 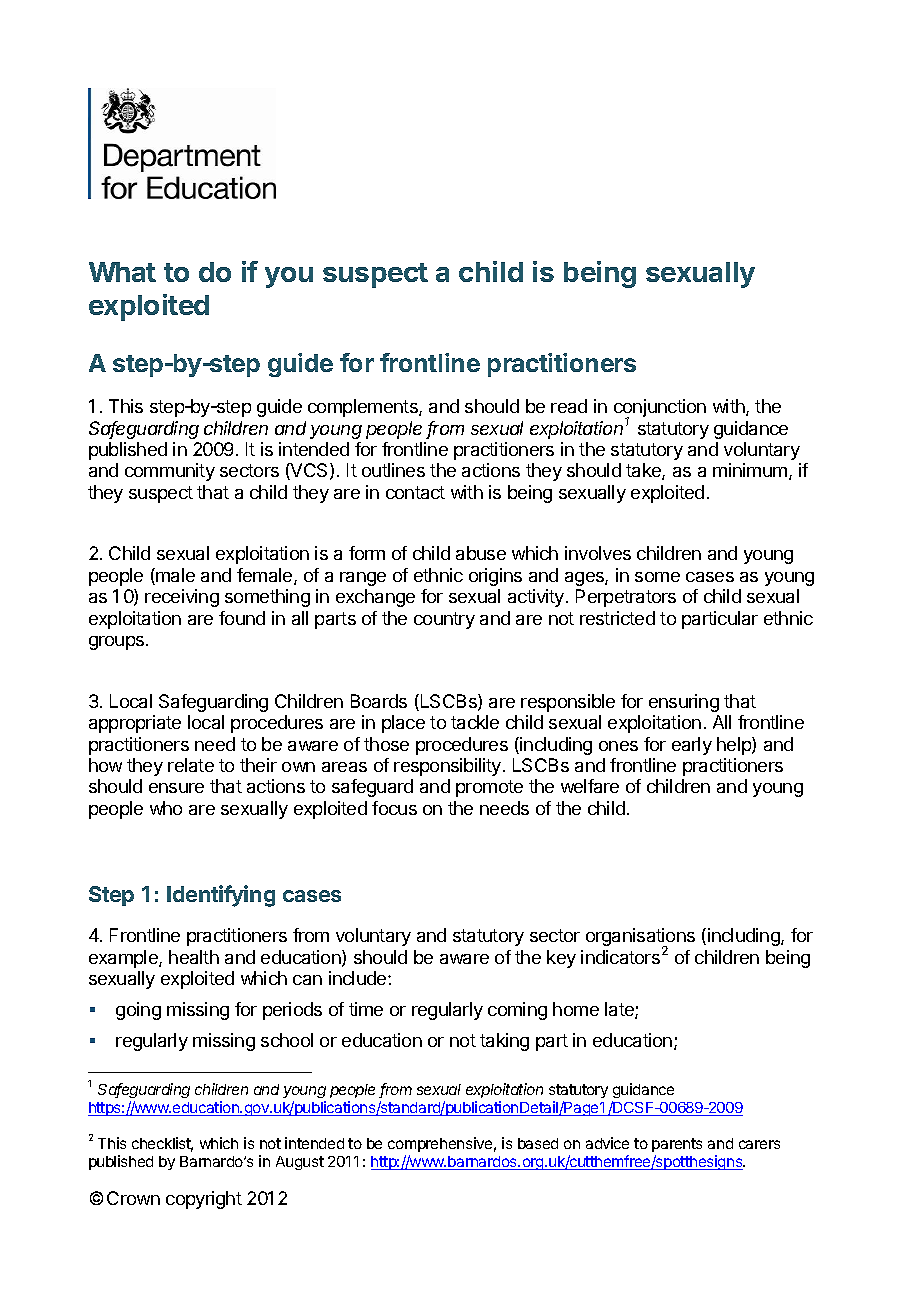 What do you see at coordinates (660, 409) in the screenshot?
I see `conjunction` at bounding box center [660, 409].
